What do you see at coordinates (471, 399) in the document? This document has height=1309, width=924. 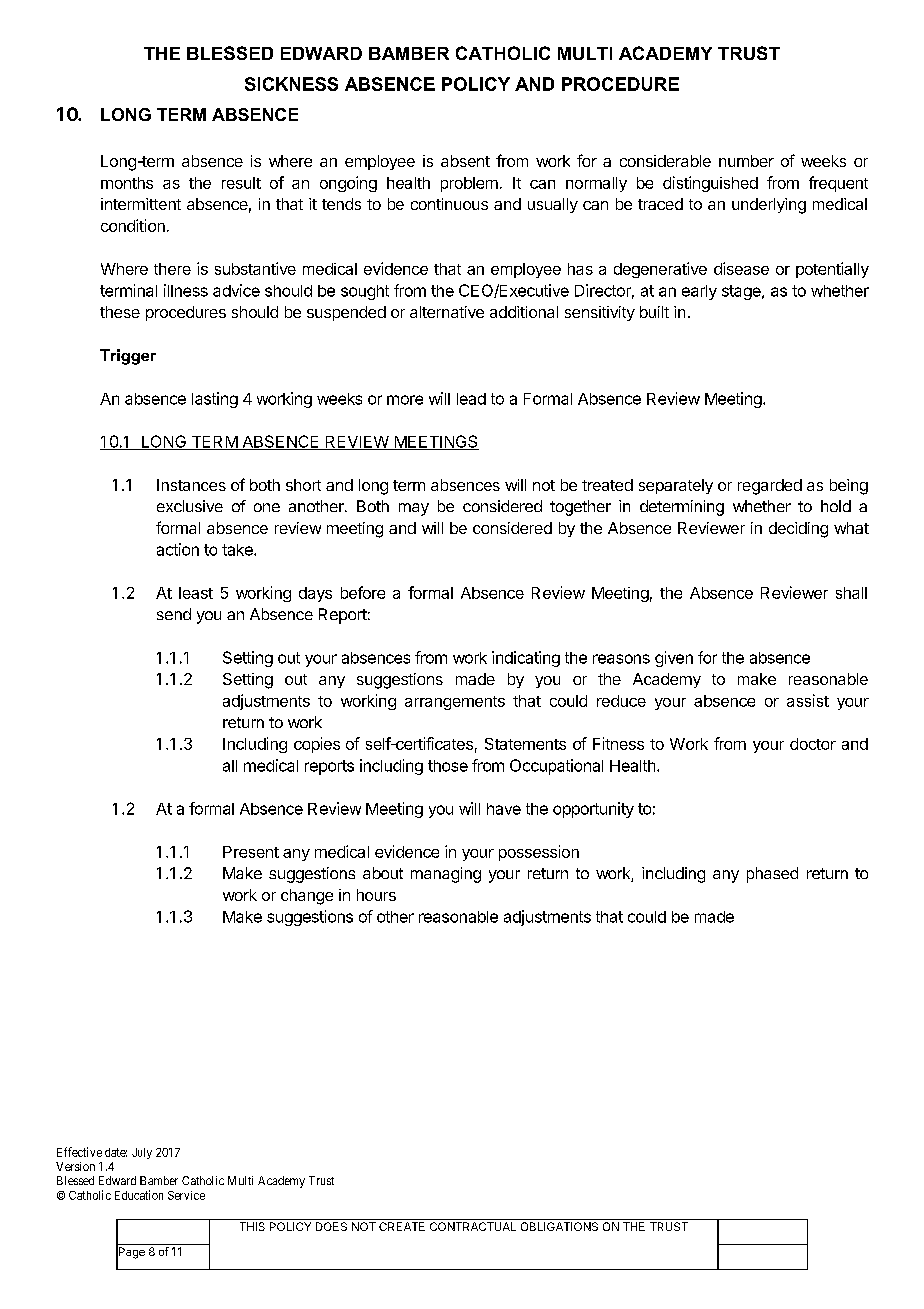 I see `lead` at bounding box center [471, 399].
